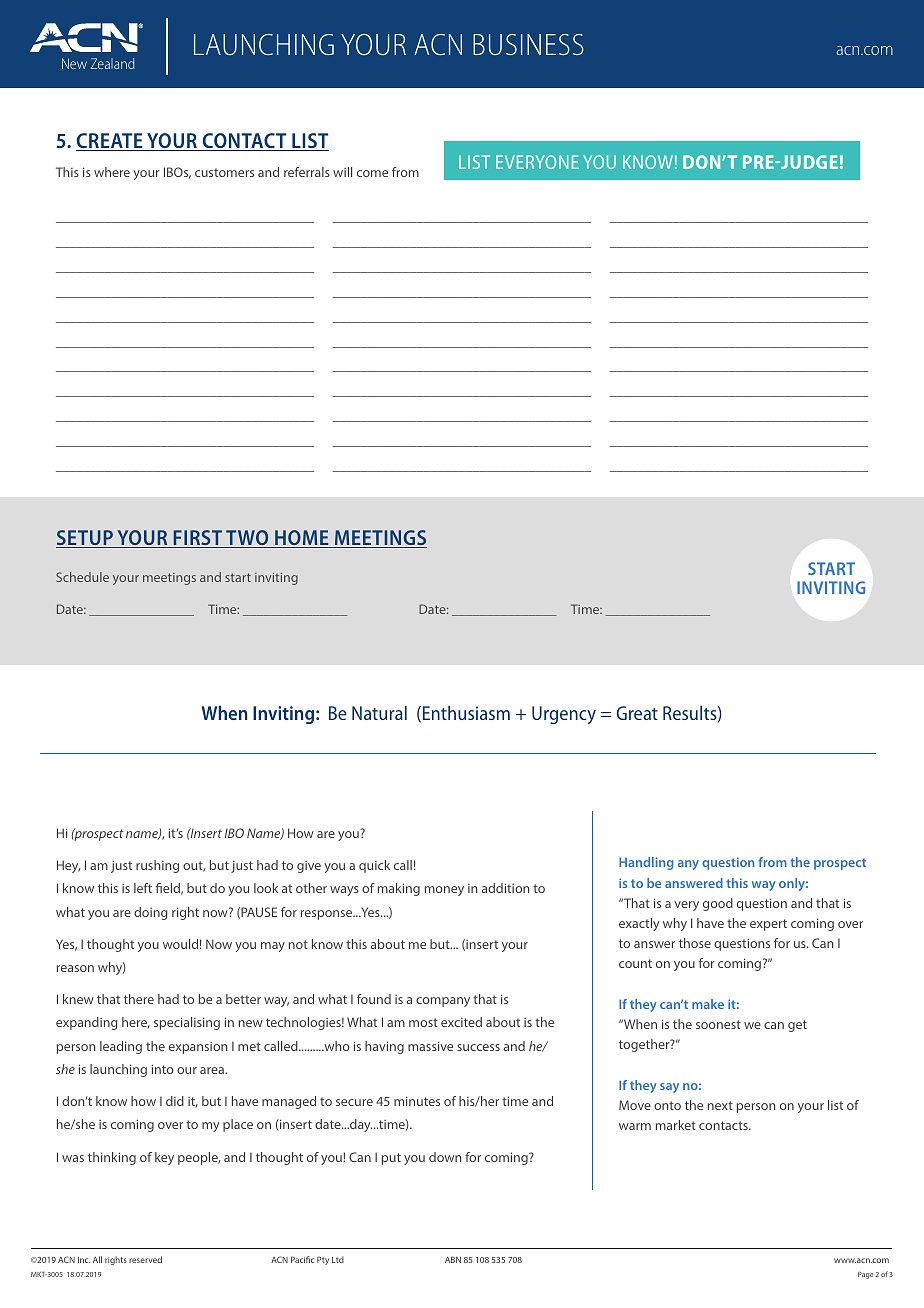 The image size is (924, 1308). I want to click on Page, so click(865, 1275).
